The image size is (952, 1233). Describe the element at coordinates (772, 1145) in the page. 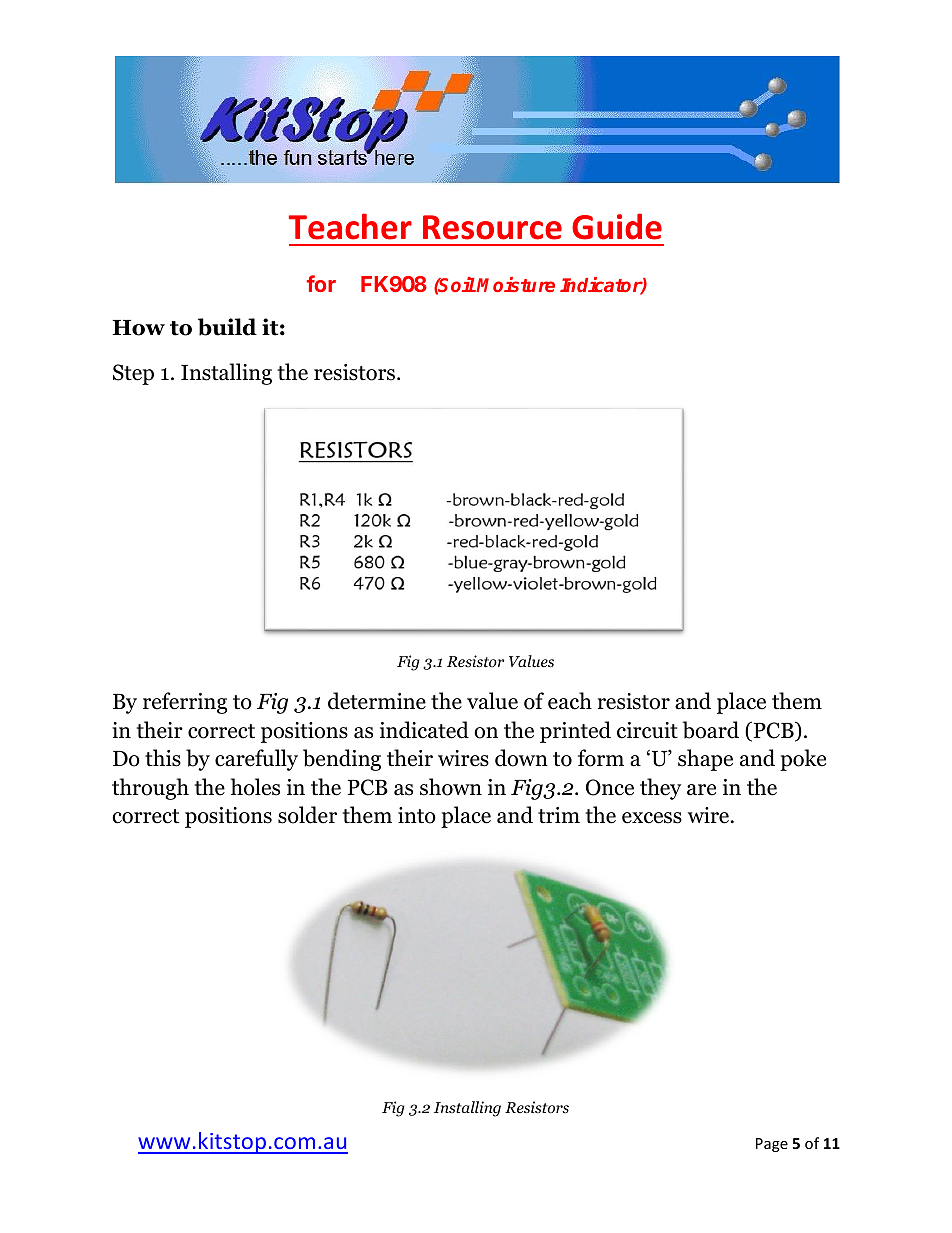

I see `Page` at that location.
